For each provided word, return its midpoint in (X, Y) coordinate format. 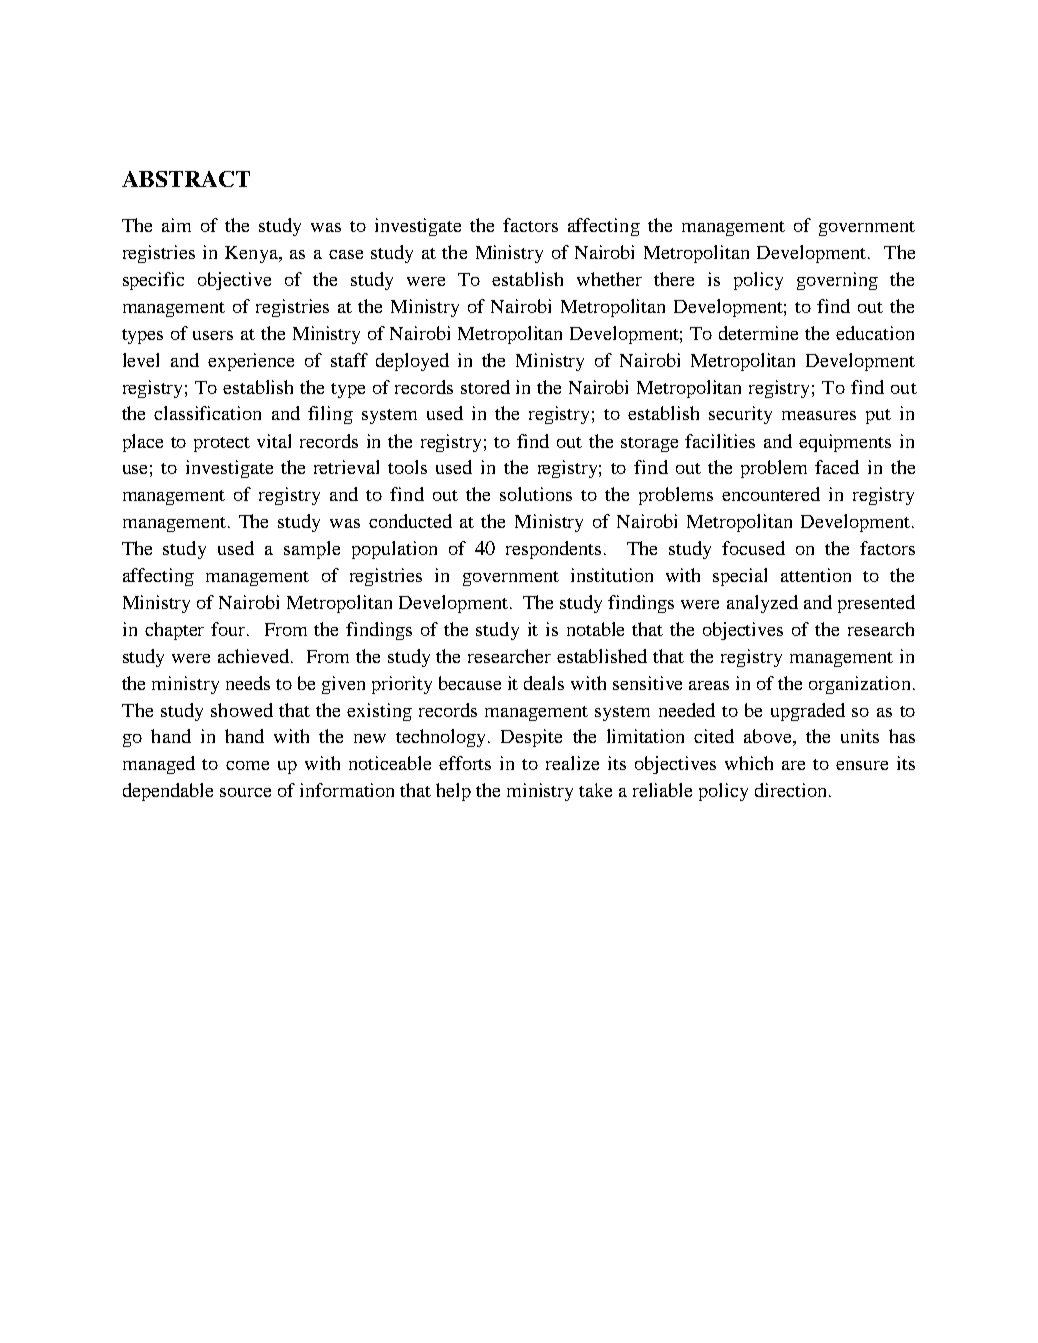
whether (609, 279)
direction (790, 790)
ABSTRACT (186, 179)
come (247, 765)
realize (572, 763)
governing (837, 281)
